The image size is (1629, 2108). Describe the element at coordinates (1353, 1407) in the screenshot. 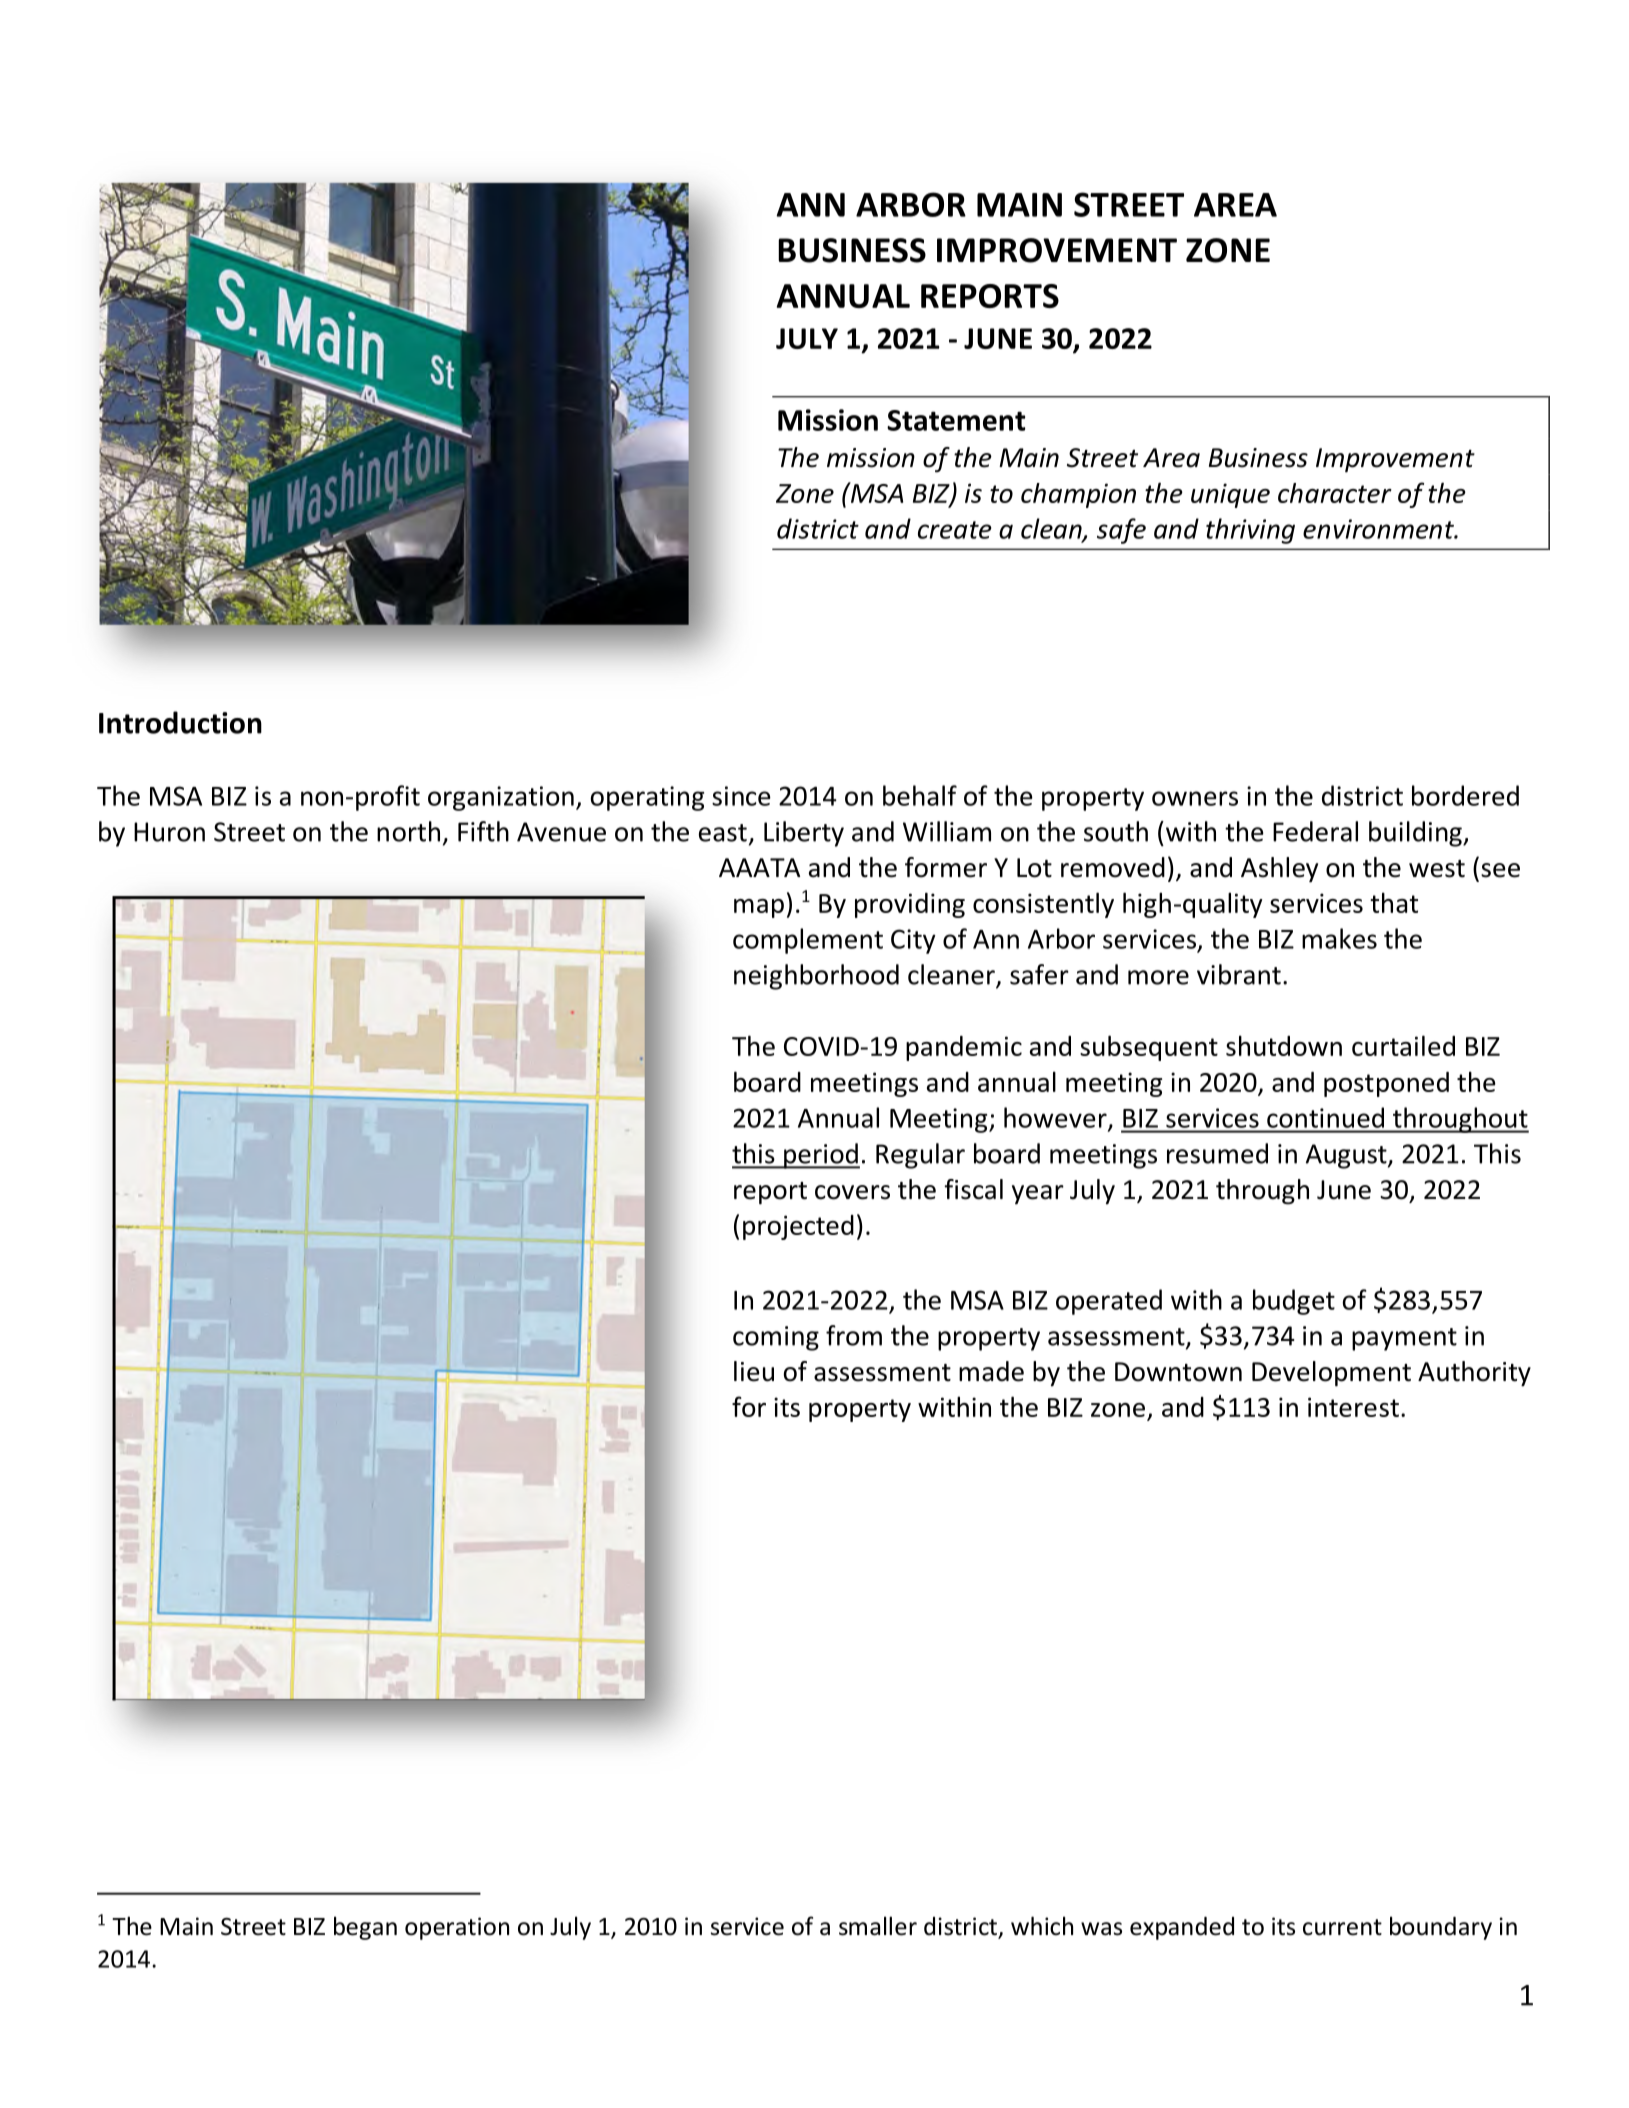

I see `interest` at that location.
